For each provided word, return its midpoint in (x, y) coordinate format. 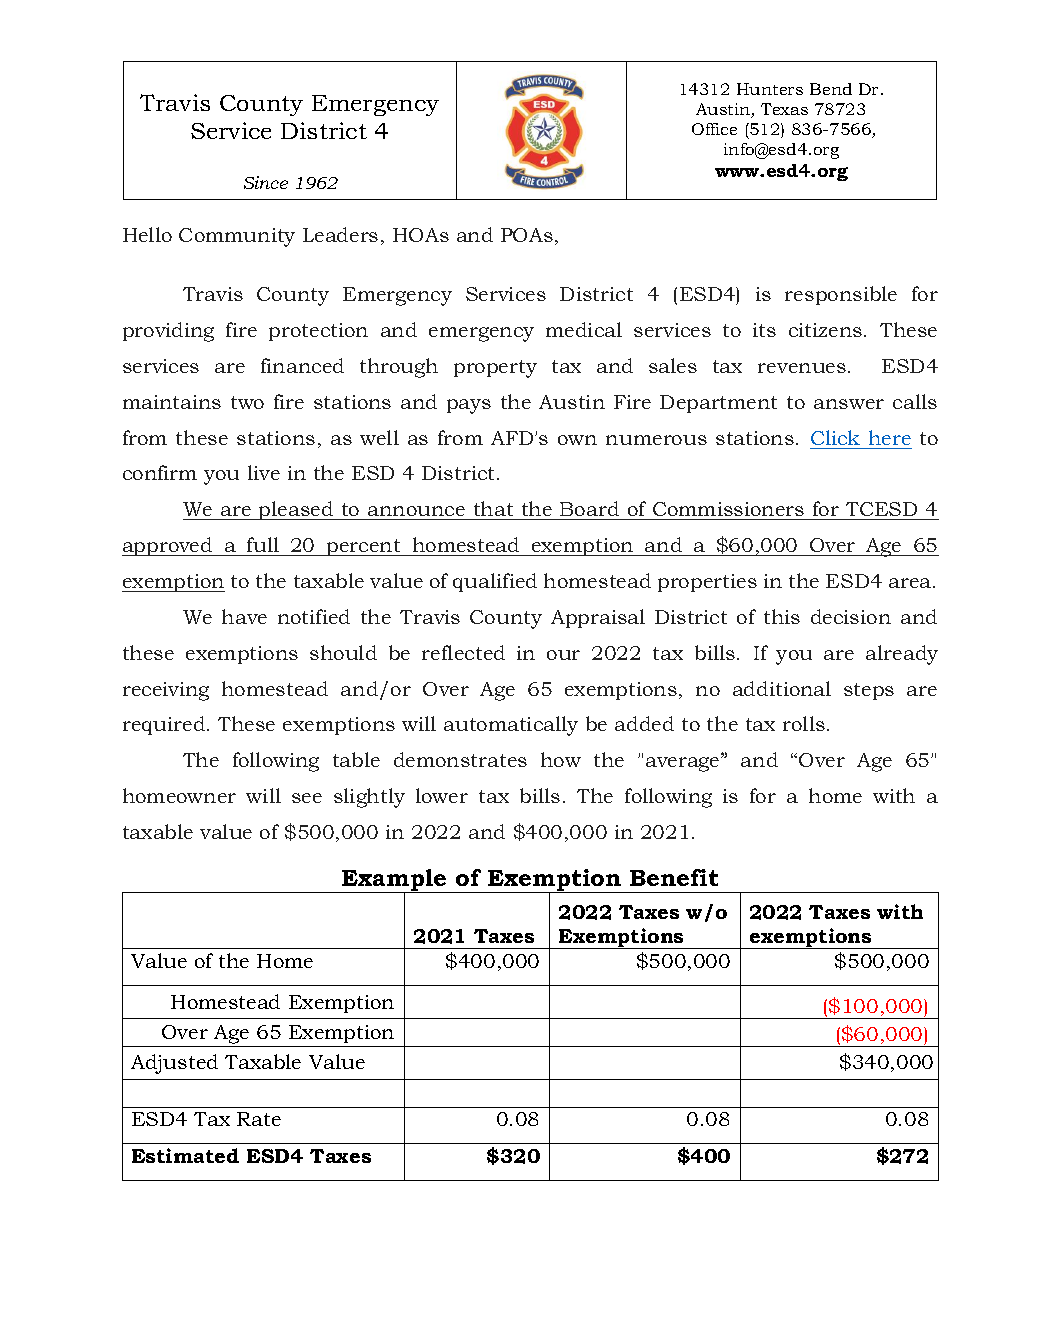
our (563, 655)
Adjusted (174, 1064)
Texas (784, 109)
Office (714, 129)
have (244, 616)
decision (851, 616)
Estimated (185, 1155)
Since (266, 182)
